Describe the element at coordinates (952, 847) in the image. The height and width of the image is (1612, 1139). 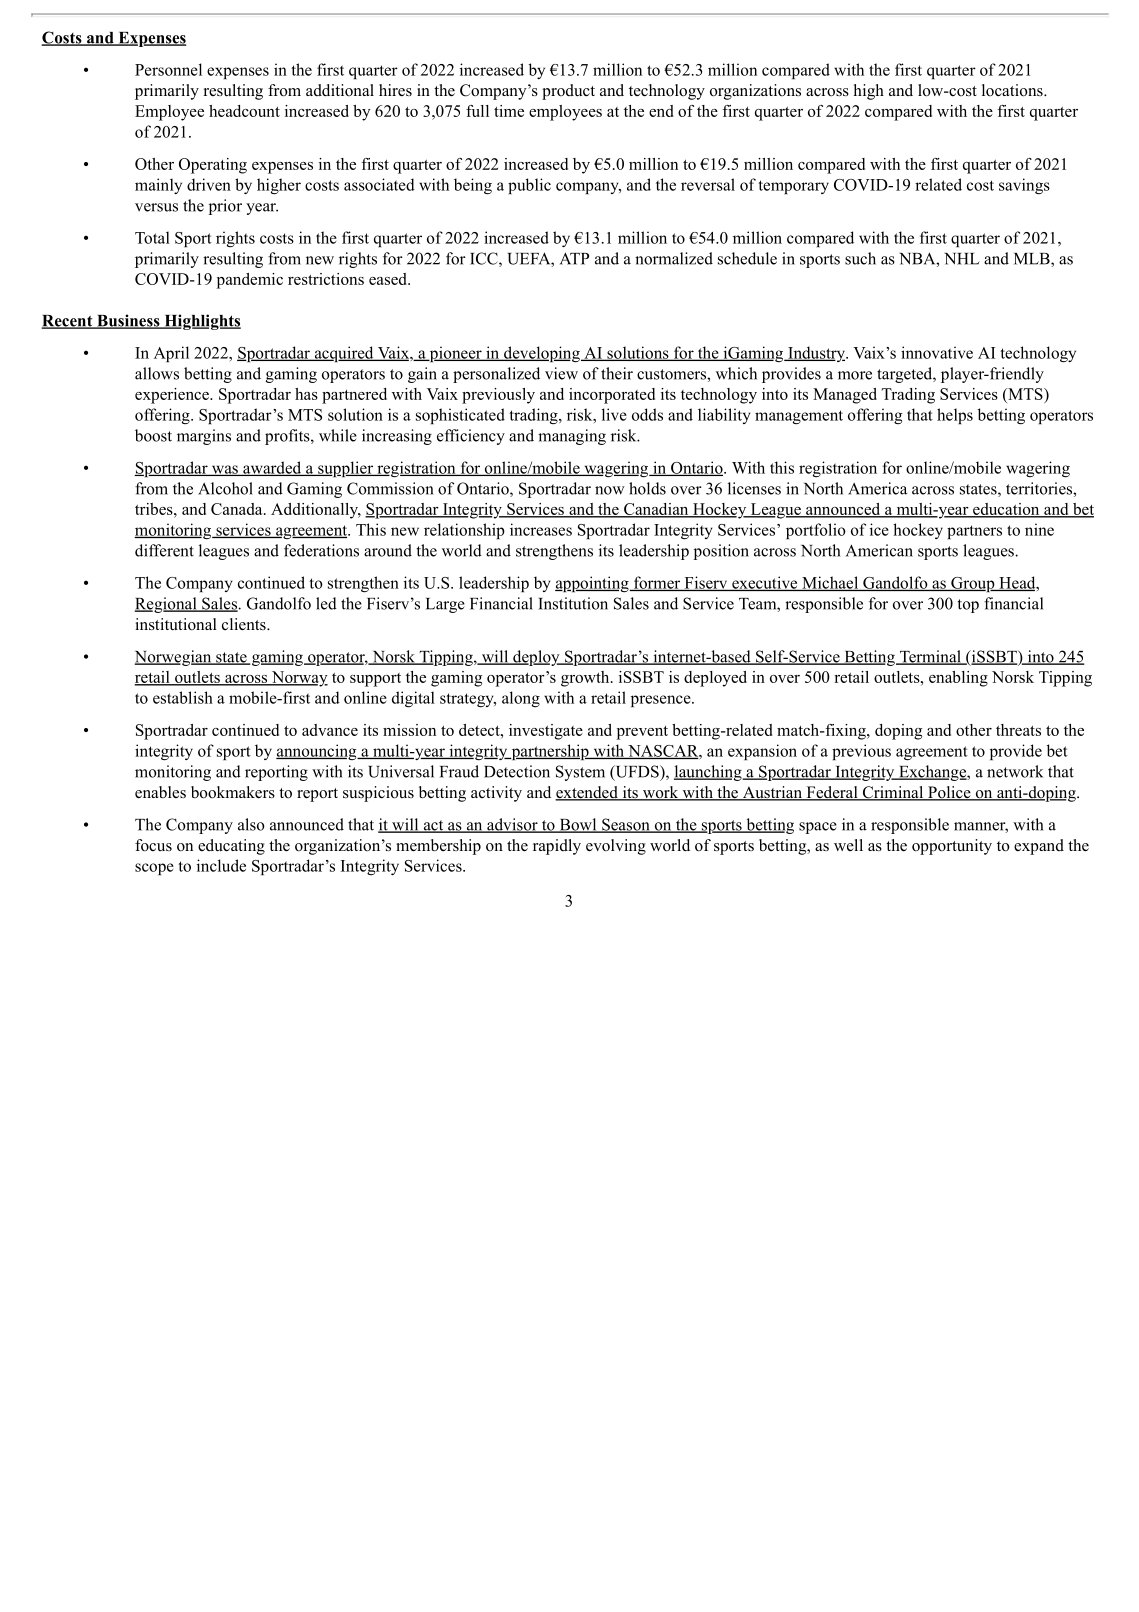
I see `opportunity` at that location.
